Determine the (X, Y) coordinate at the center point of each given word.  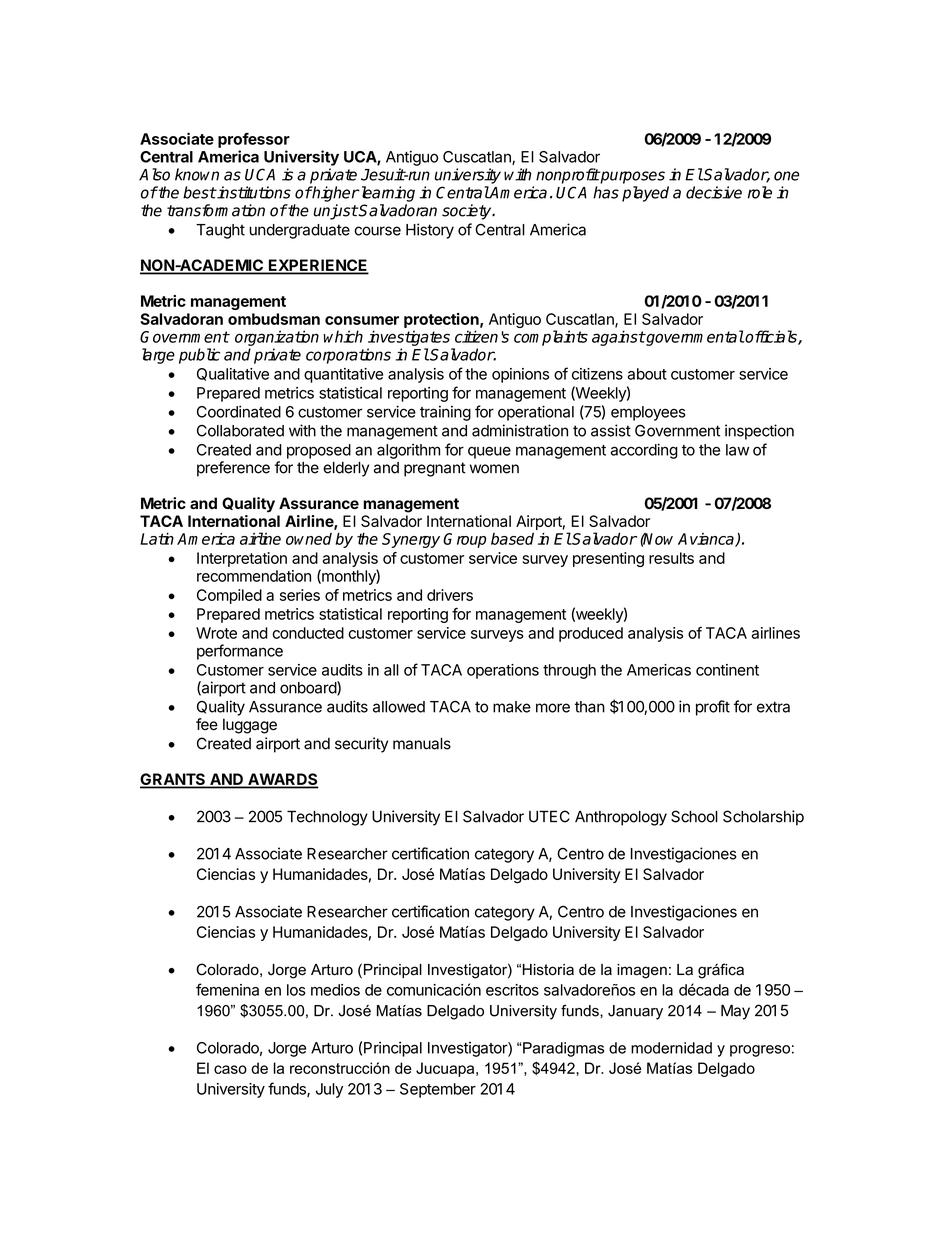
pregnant (435, 469)
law (737, 450)
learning (386, 194)
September (438, 1090)
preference (233, 469)
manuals (422, 744)
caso (230, 1069)
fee (207, 724)
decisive (714, 192)
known (197, 174)
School (694, 816)
